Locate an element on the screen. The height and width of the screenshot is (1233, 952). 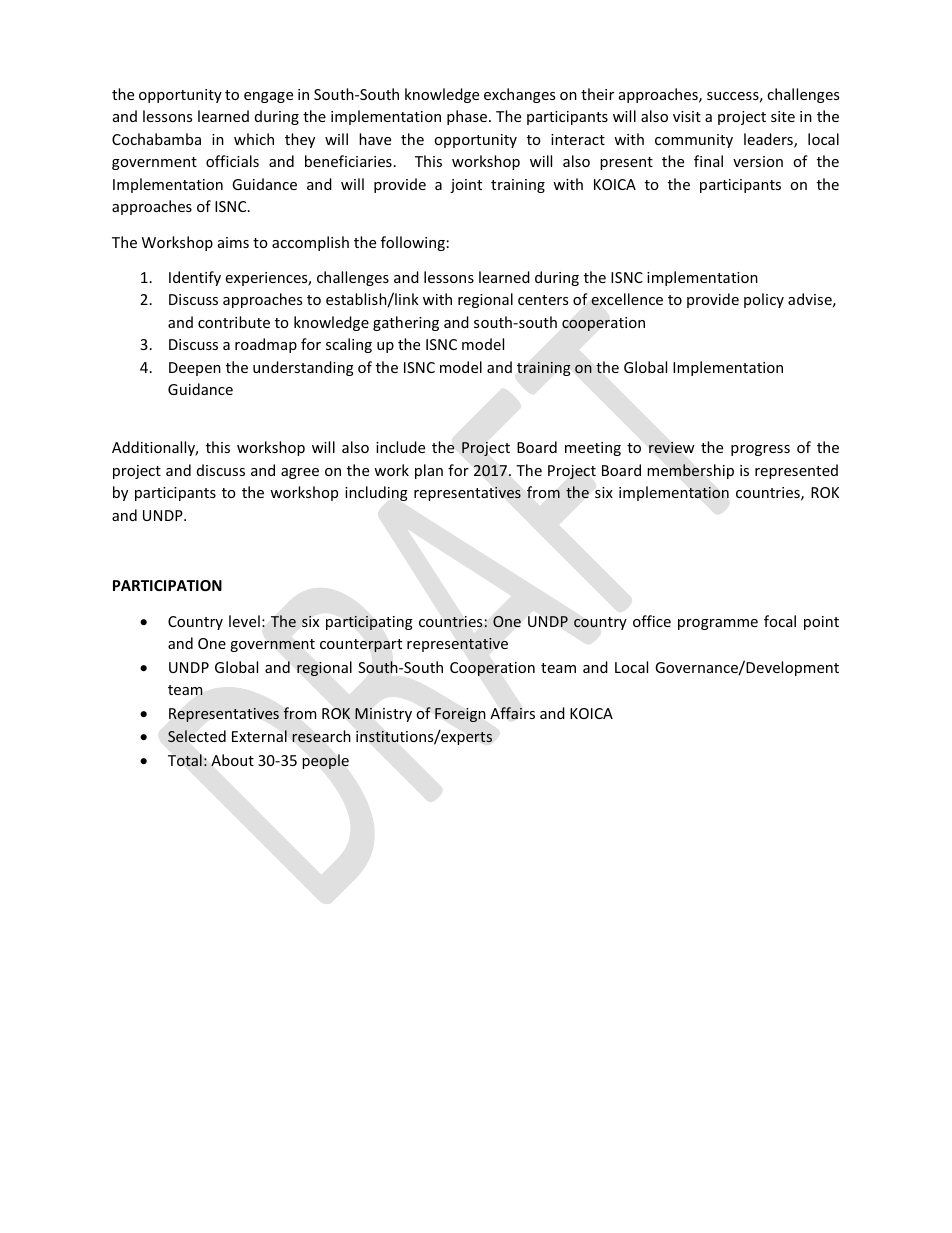
programme is located at coordinates (718, 624).
